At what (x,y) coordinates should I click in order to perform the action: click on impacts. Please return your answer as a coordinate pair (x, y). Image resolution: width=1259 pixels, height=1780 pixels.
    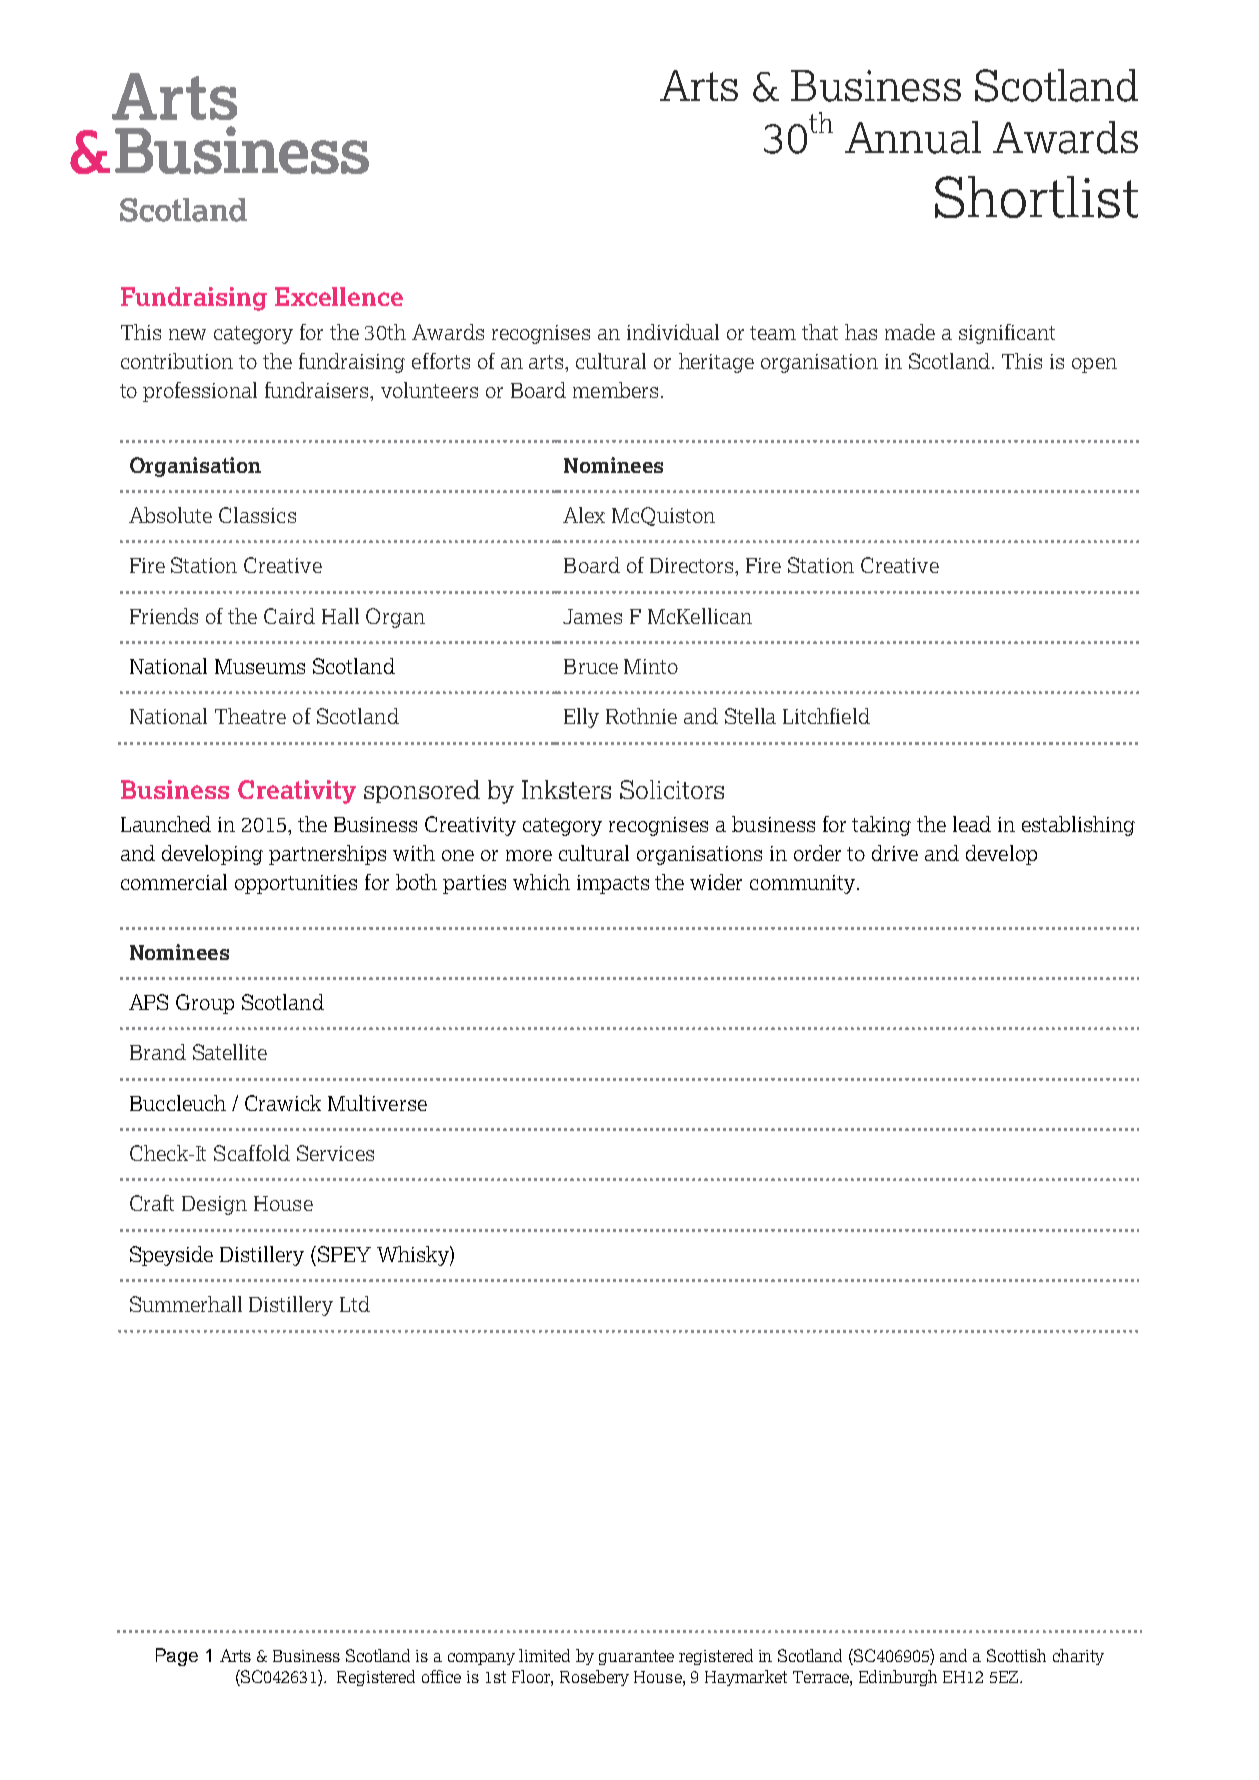
    Looking at the image, I should click on (613, 884).
